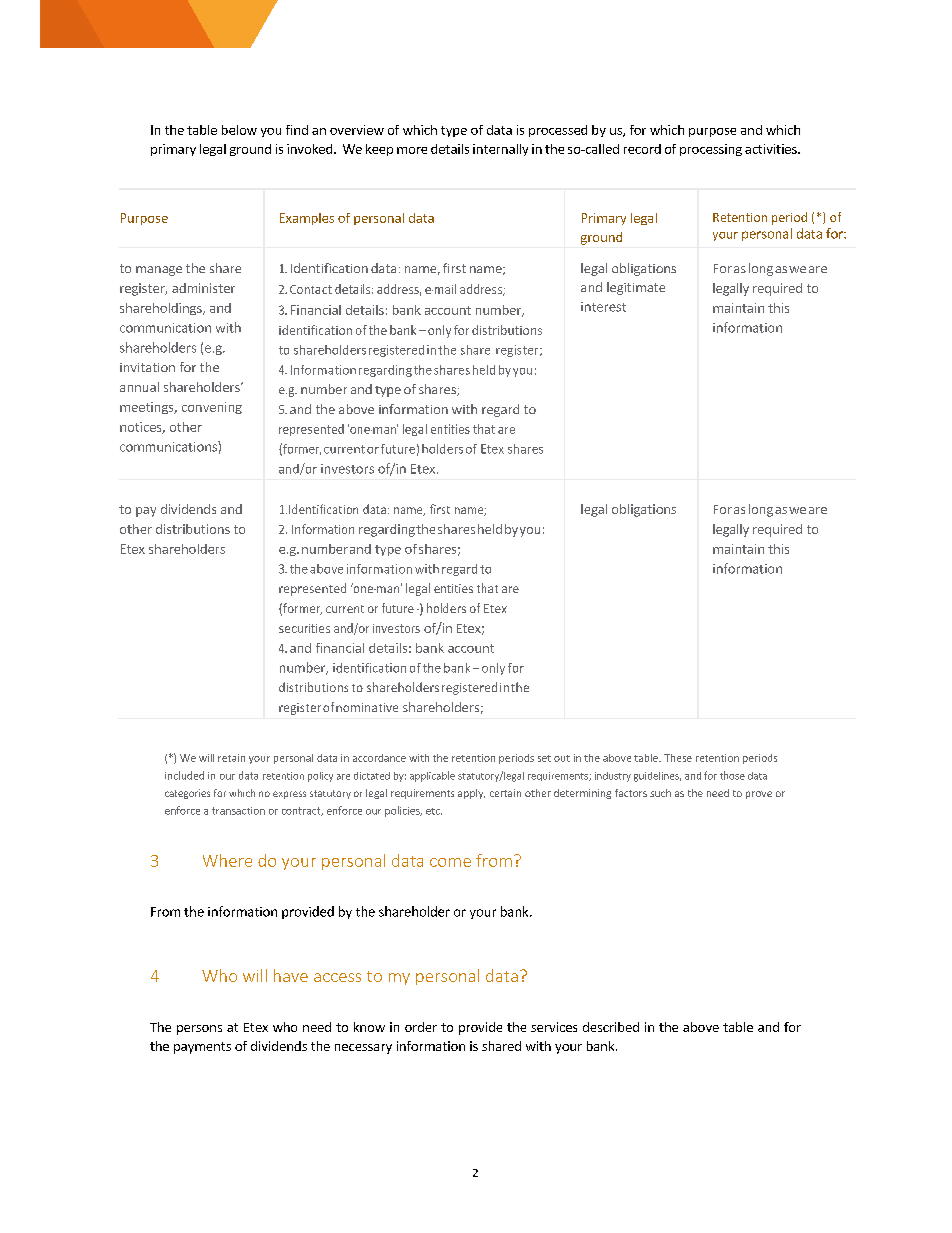 The image size is (952, 1233). What do you see at coordinates (367, 707) in the image?
I see `nominative` at bounding box center [367, 707].
